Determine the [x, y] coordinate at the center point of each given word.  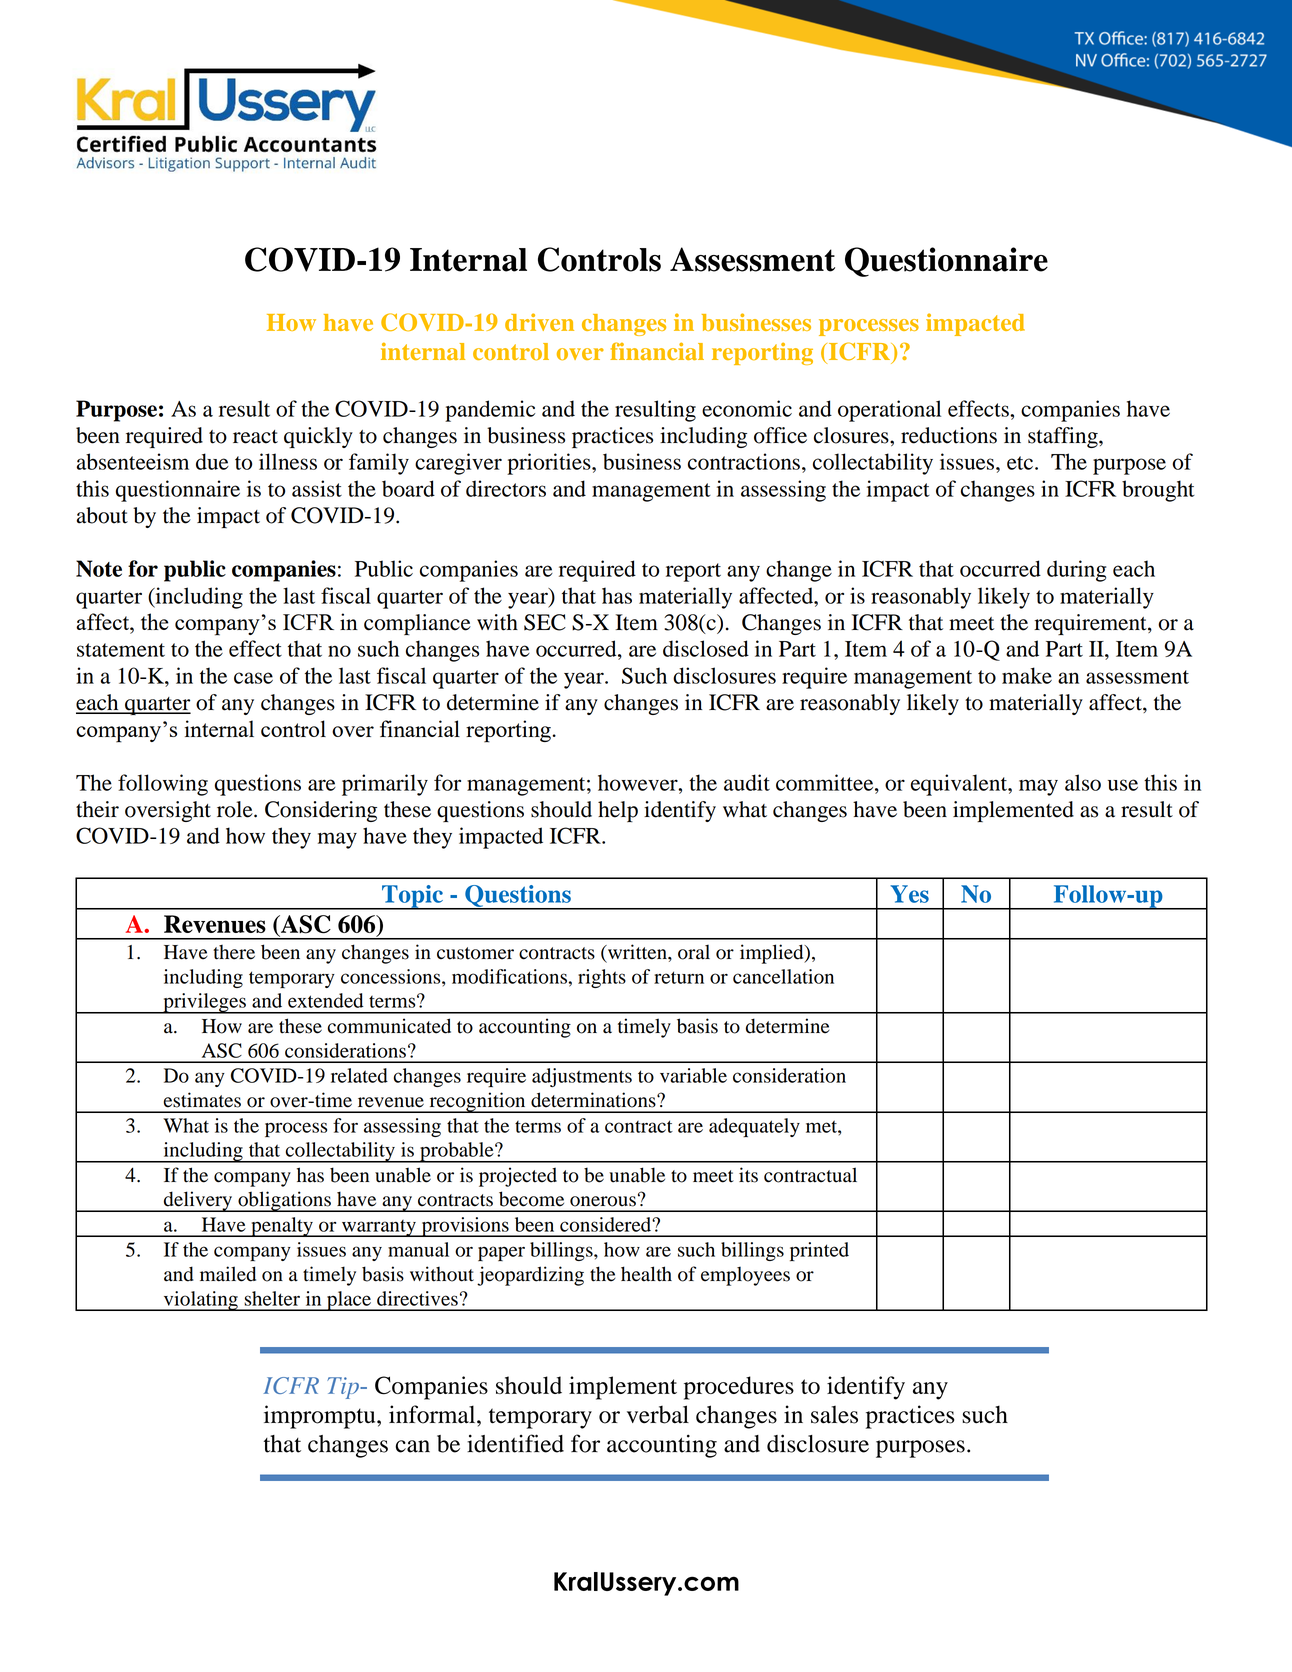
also [1083, 782]
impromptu [321, 1417]
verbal [658, 1414]
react [255, 437]
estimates [202, 1100]
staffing [1064, 437]
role [236, 809]
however [639, 782]
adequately [754, 1127]
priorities [550, 464]
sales [834, 1415]
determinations [594, 1100]
